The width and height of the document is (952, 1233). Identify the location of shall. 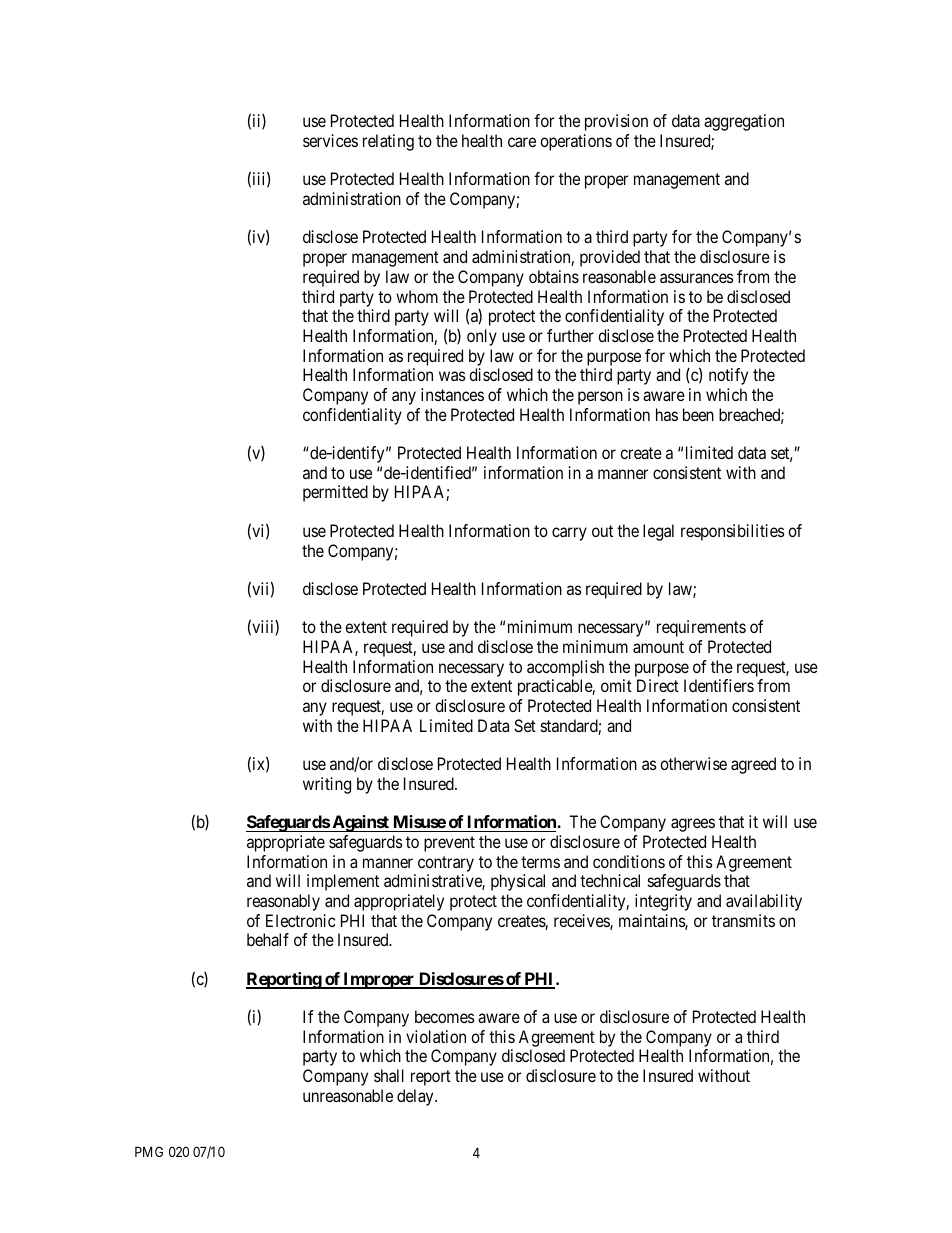
(389, 1075).
